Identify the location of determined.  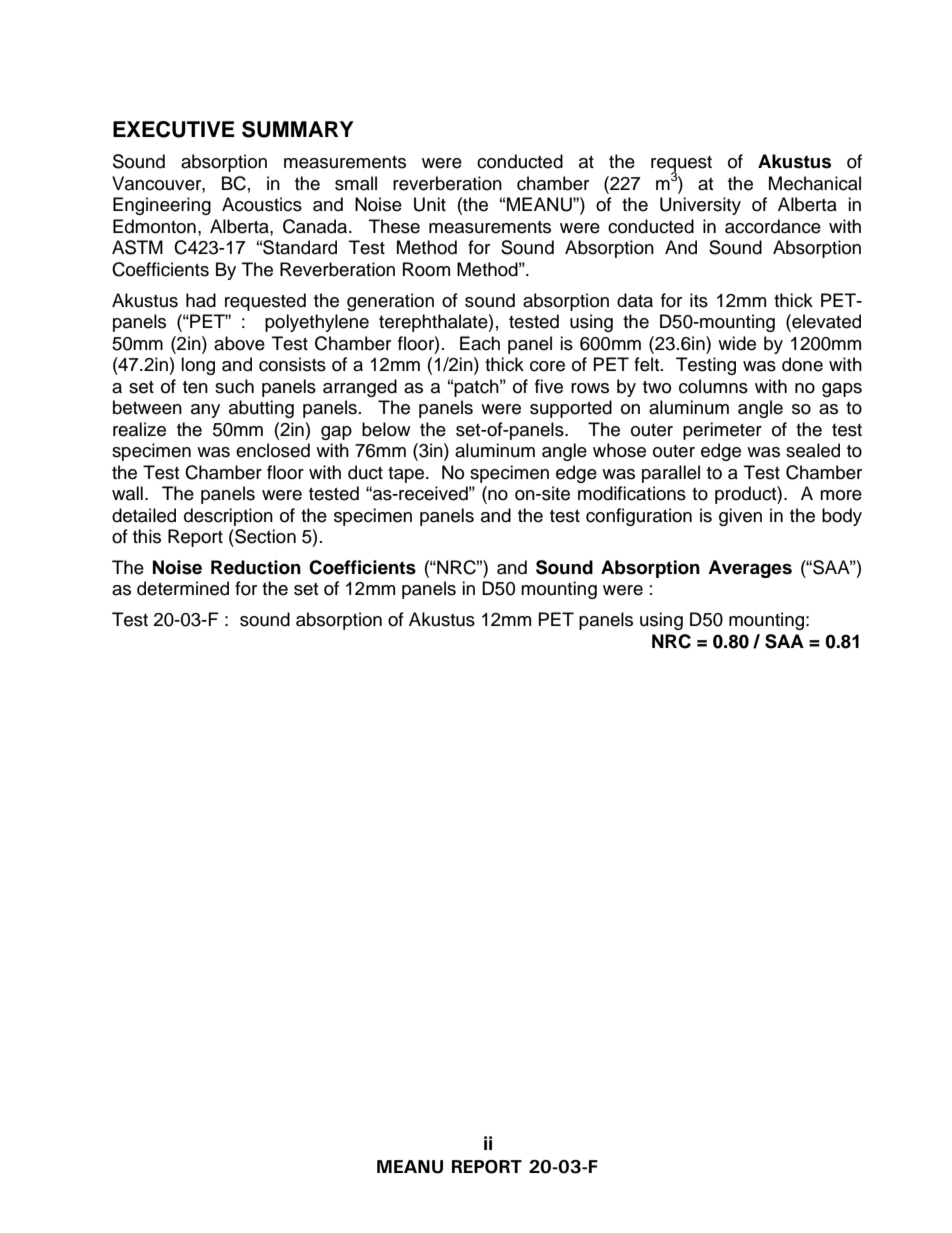
(183, 588).
